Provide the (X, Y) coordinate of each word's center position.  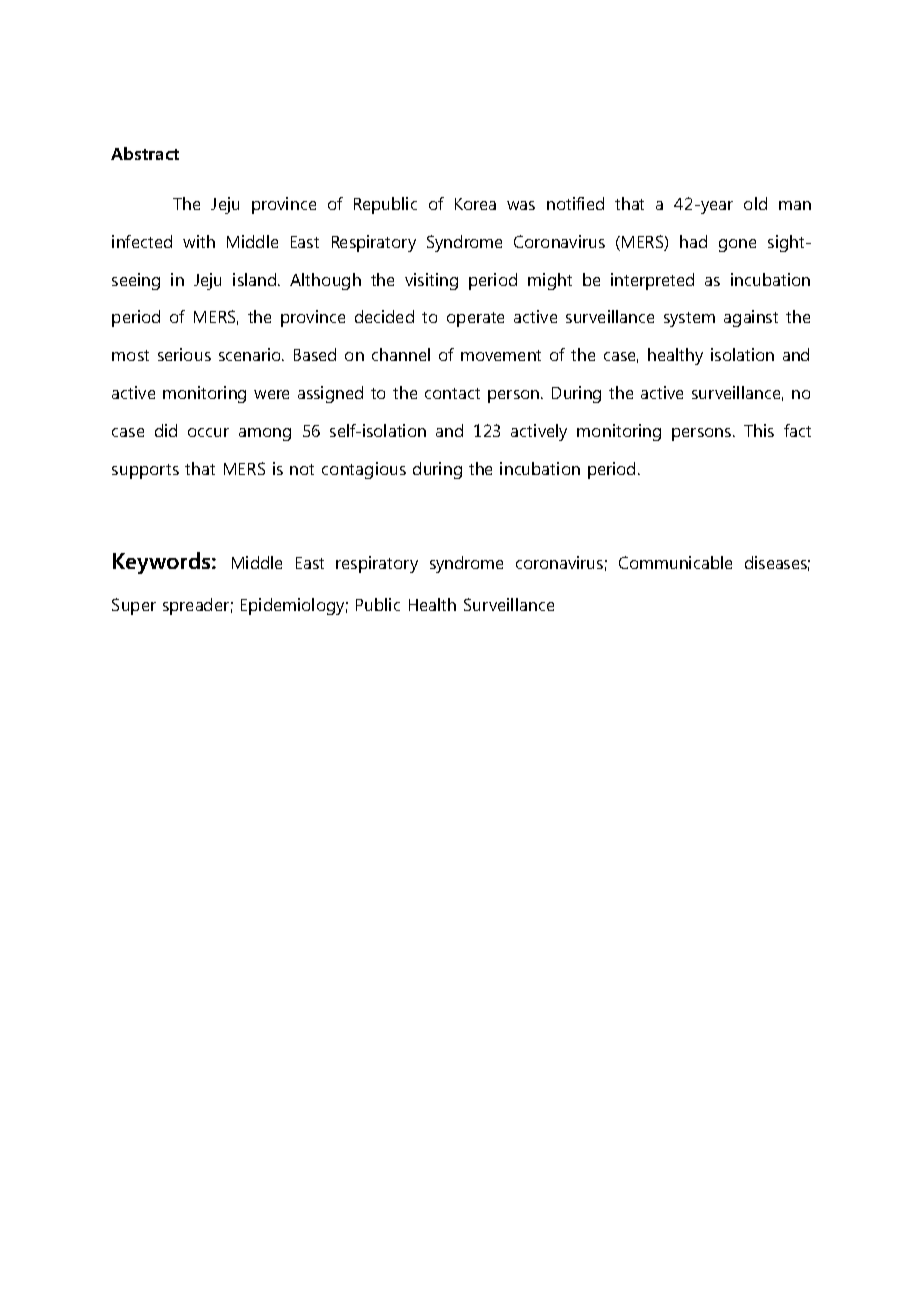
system (689, 319)
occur (208, 432)
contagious (364, 470)
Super (134, 606)
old (755, 203)
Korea (475, 204)
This (759, 430)
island (256, 279)
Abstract (145, 153)
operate (475, 319)
